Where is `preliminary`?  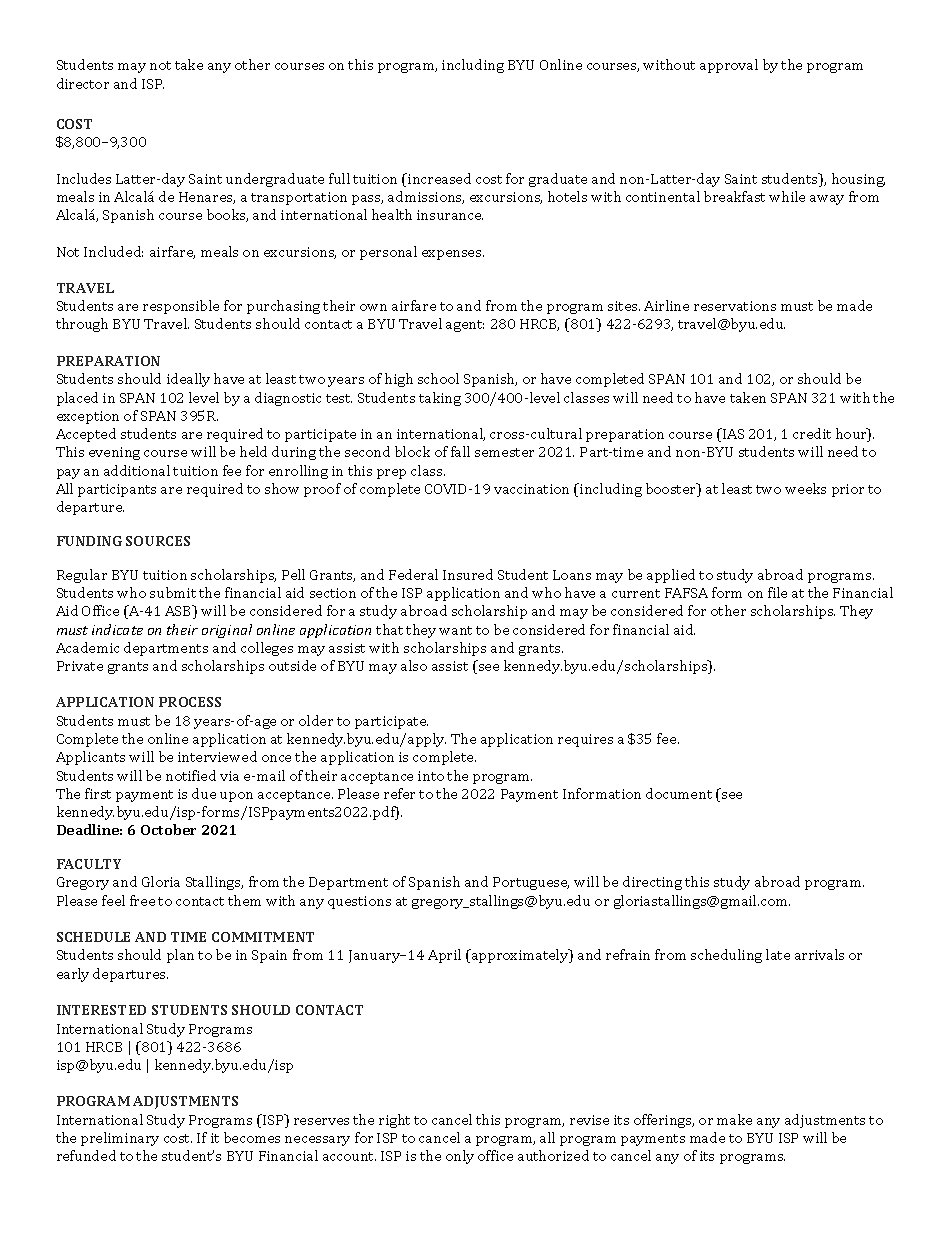 preliminary is located at coordinates (120, 1139).
